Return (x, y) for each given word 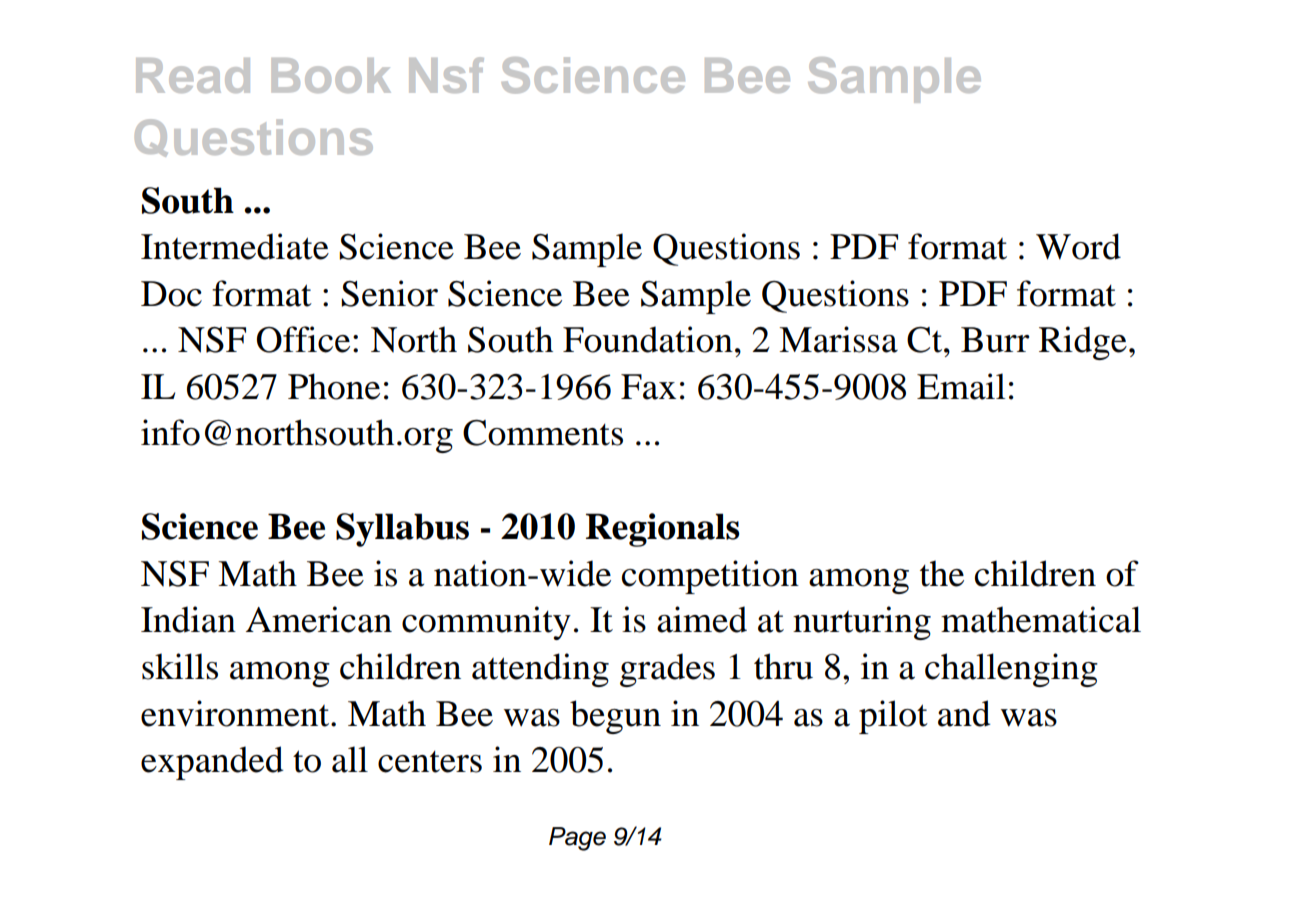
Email (961, 386)
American (319, 619)
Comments (543, 433)
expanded (212, 763)
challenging (1011, 670)
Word (1078, 246)
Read (193, 75)
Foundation (648, 339)
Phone (334, 386)
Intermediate (235, 246)
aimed (702, 619)
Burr (995, 340)
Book (331, 75)
